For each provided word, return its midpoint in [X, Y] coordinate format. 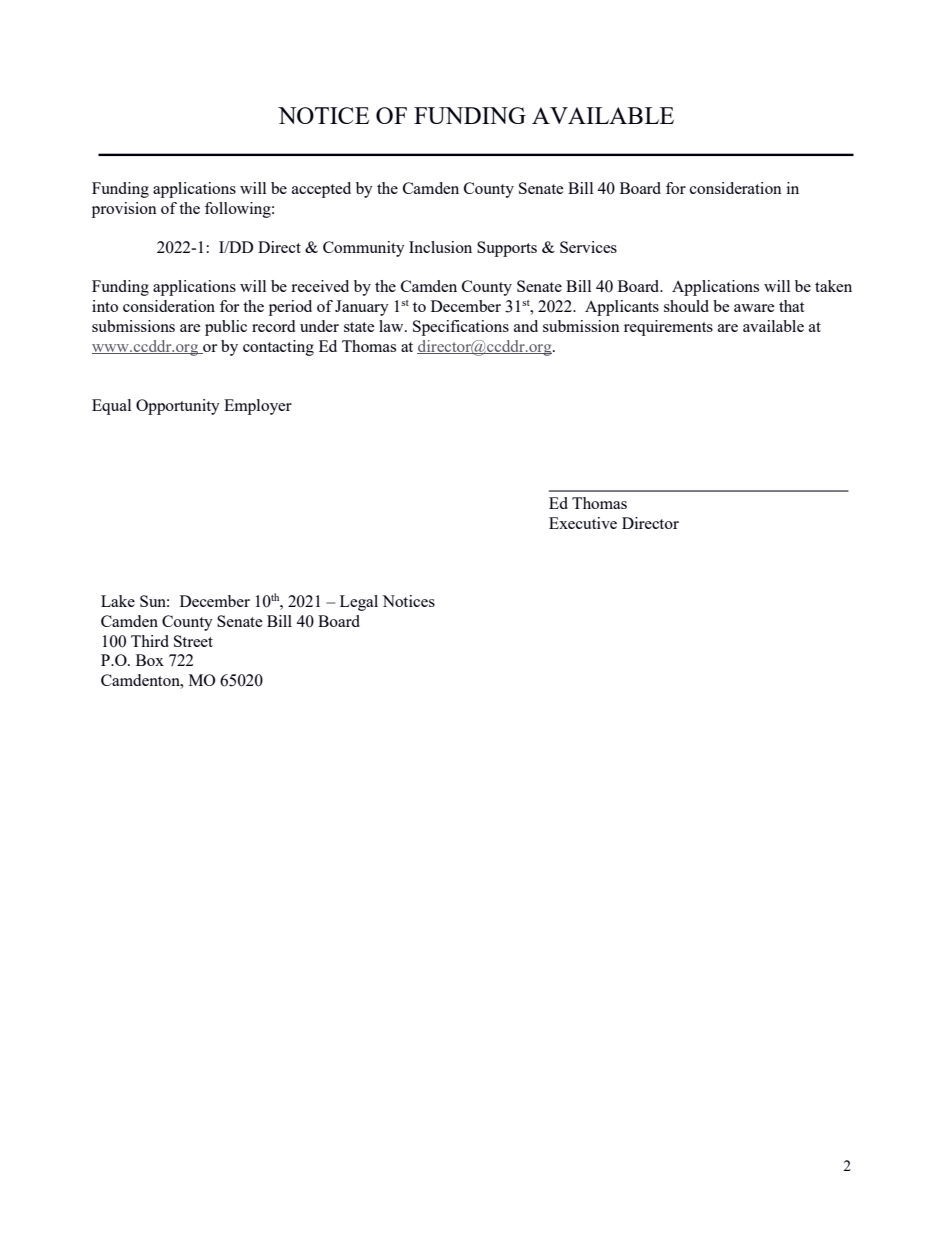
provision [124, 210]
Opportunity [178, 407]
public [226, 328]
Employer [258, 407]
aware [754, 308]
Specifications [461, 328]
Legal [359, 603]
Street [193, 641]
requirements [668, 328]
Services [588, 247]
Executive [583, 523]
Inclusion [440, 247]
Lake [118, 601]
